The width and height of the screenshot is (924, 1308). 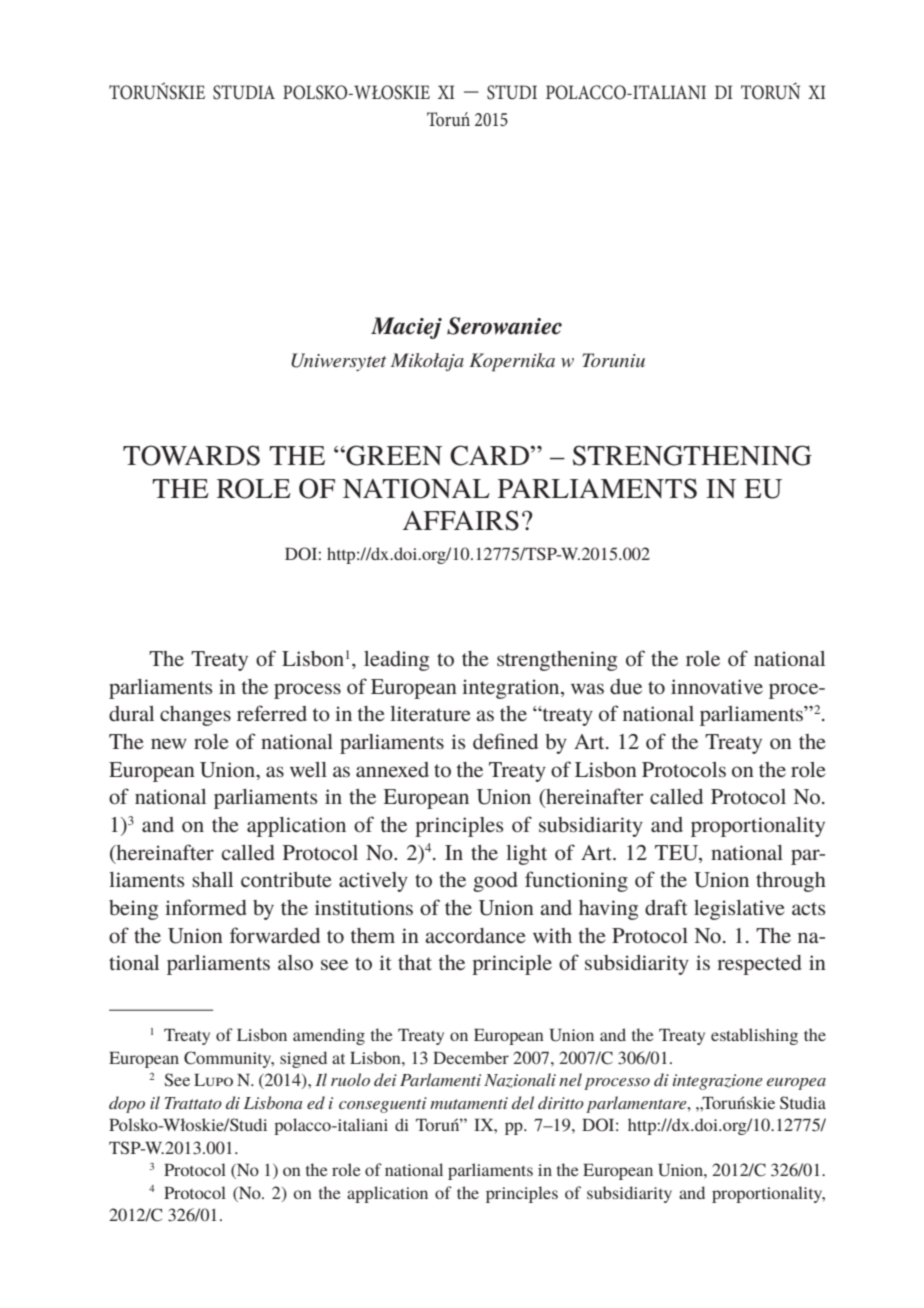 What do you see at coordinates (626, 686) in the screenshot?
I see `due` at bounding box center [626, 686].
